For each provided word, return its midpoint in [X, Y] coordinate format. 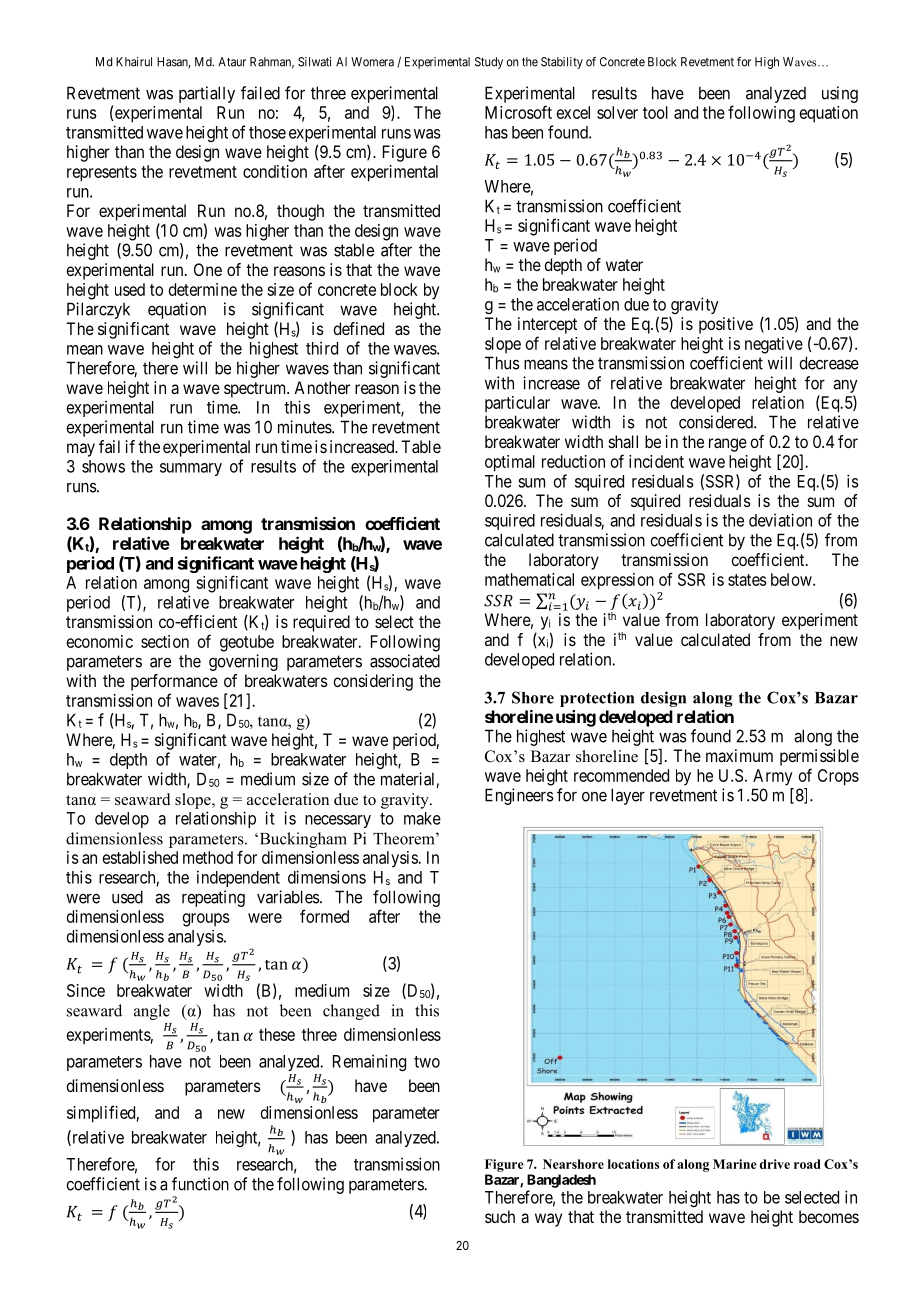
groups [206, 920]
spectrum [256, 390]
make [422, 818]
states [747, 580]
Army [772, 777]
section [165, 641]
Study [489, 63]
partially [207, 94]
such [500, 1216]
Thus [502, 363]
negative [774, 345]
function [200, 1184]
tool [655, 112]
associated [405, 661]
